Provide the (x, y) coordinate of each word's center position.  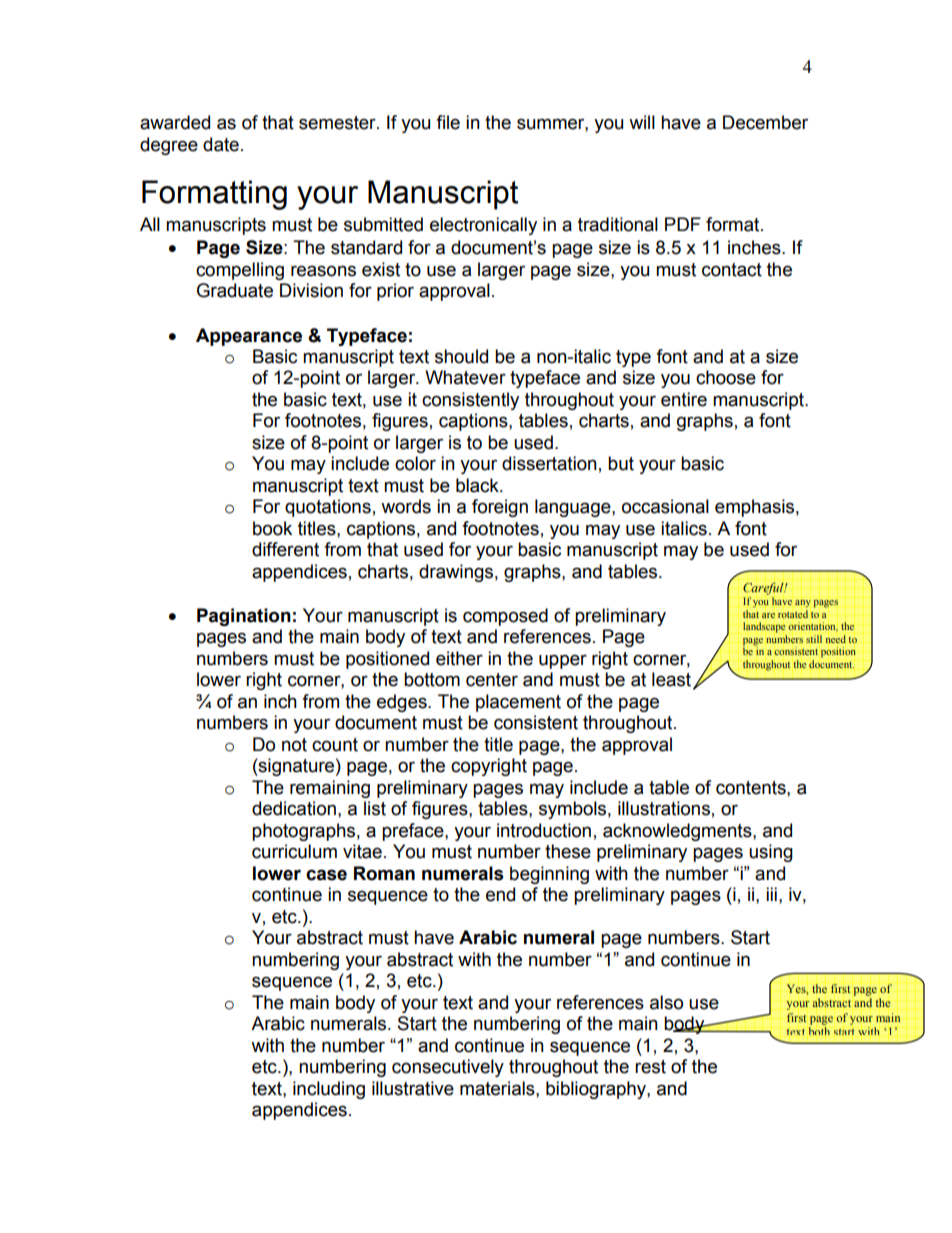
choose (726, 377)
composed (505, 617)
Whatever (465, 377)
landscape (764, 627)
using (771, 853)
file (448, 122)
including (329, 1090)
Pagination (244, 617)
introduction (544, 830)
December (765, 122)
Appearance (249, 337)
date (221, 144)
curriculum (294, 851)
